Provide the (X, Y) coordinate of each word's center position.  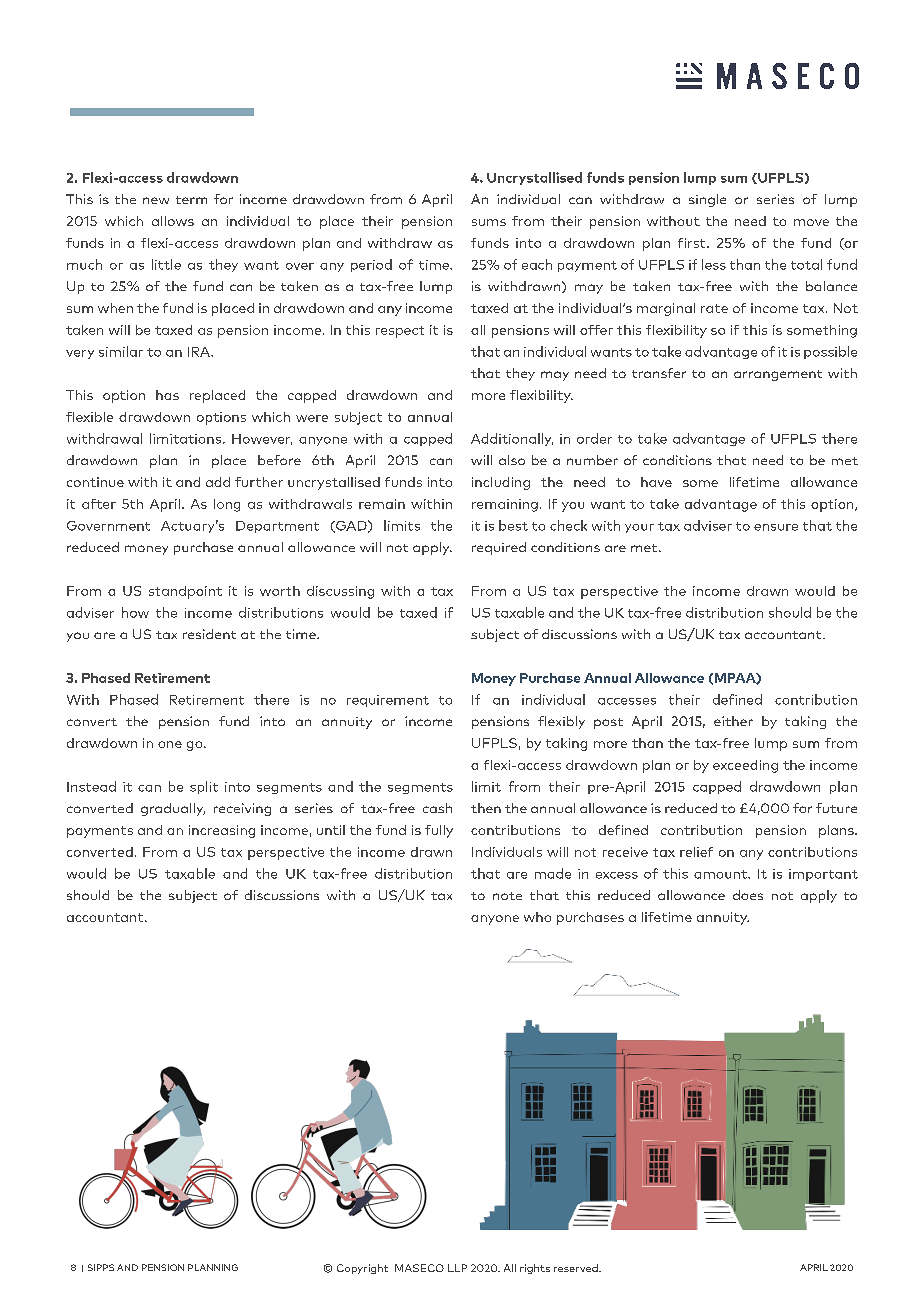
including (501, 483)
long (227, 505)
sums (489, 222)
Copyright (362, 1269)
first (693, 243)
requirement (388, 701)
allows (173, 221)
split (204, 787)
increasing (222, 831)
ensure (776, 527)
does (748, 895)
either (733, 721)
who (537, 917)
